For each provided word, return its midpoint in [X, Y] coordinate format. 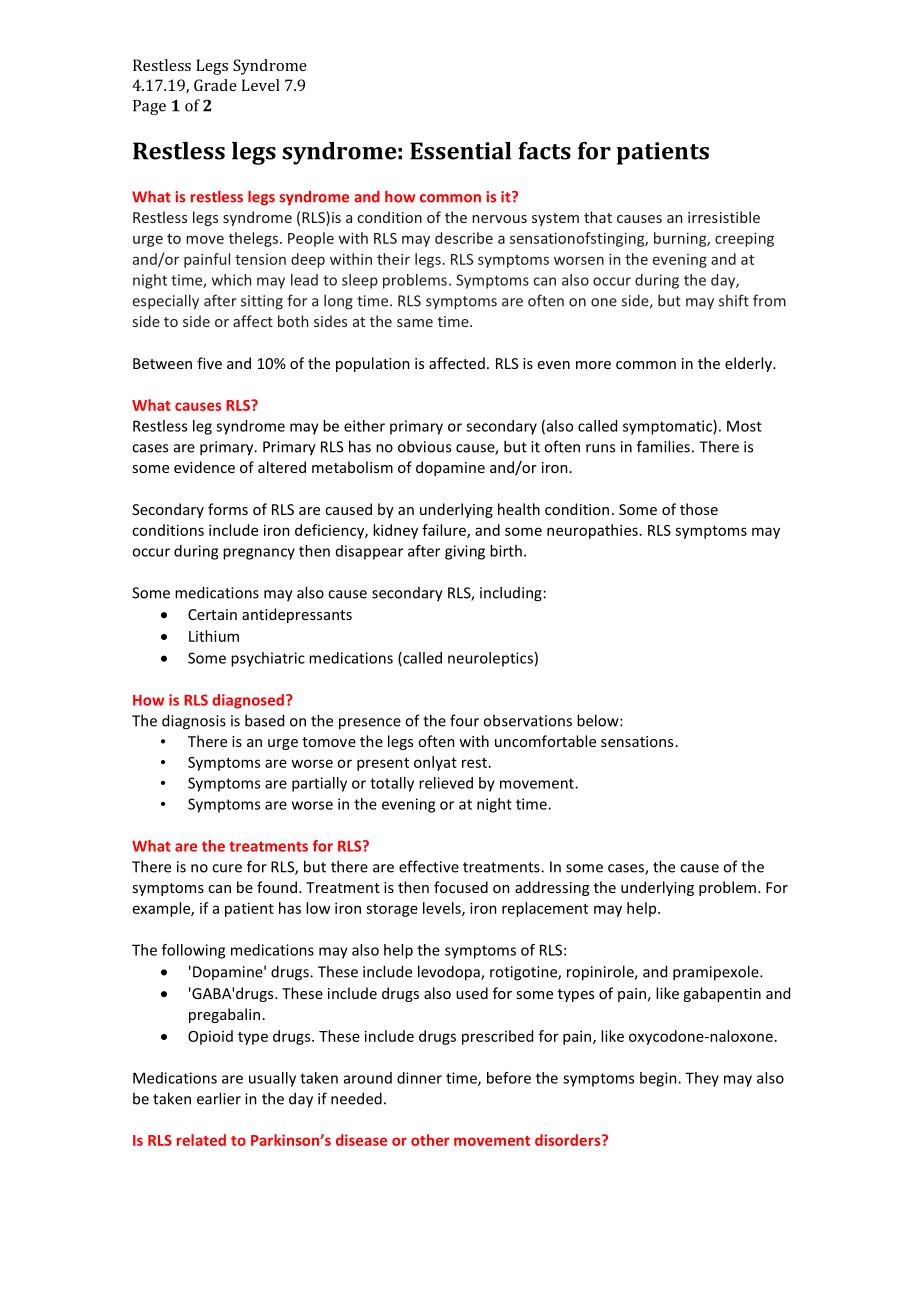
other [430, 1140]
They [702, 1079]
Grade [215, 85]
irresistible [724, 217]
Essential [460, 151]
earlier [219, 1098]
